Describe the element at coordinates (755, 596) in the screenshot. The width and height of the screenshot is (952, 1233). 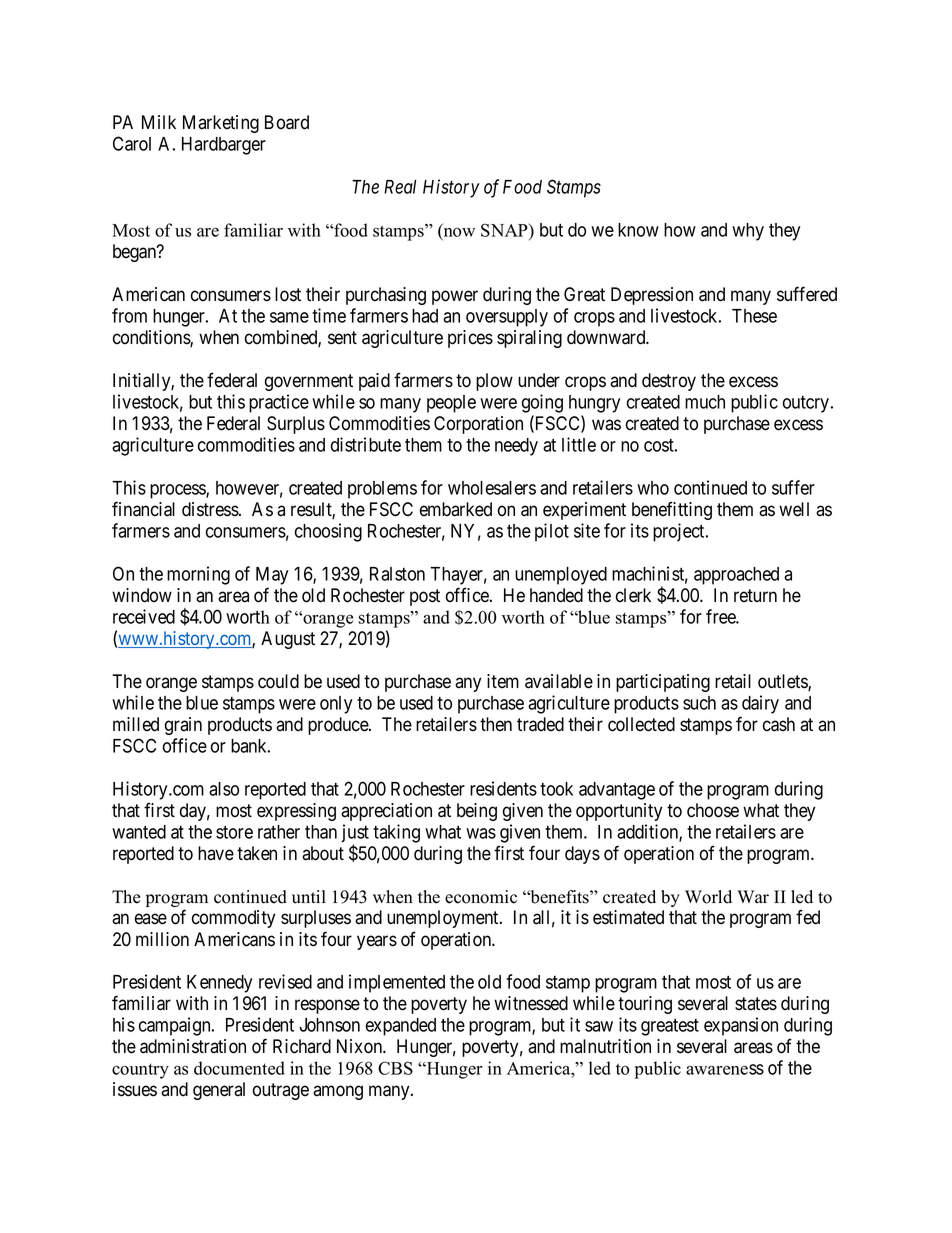
I see `return` at that location.
